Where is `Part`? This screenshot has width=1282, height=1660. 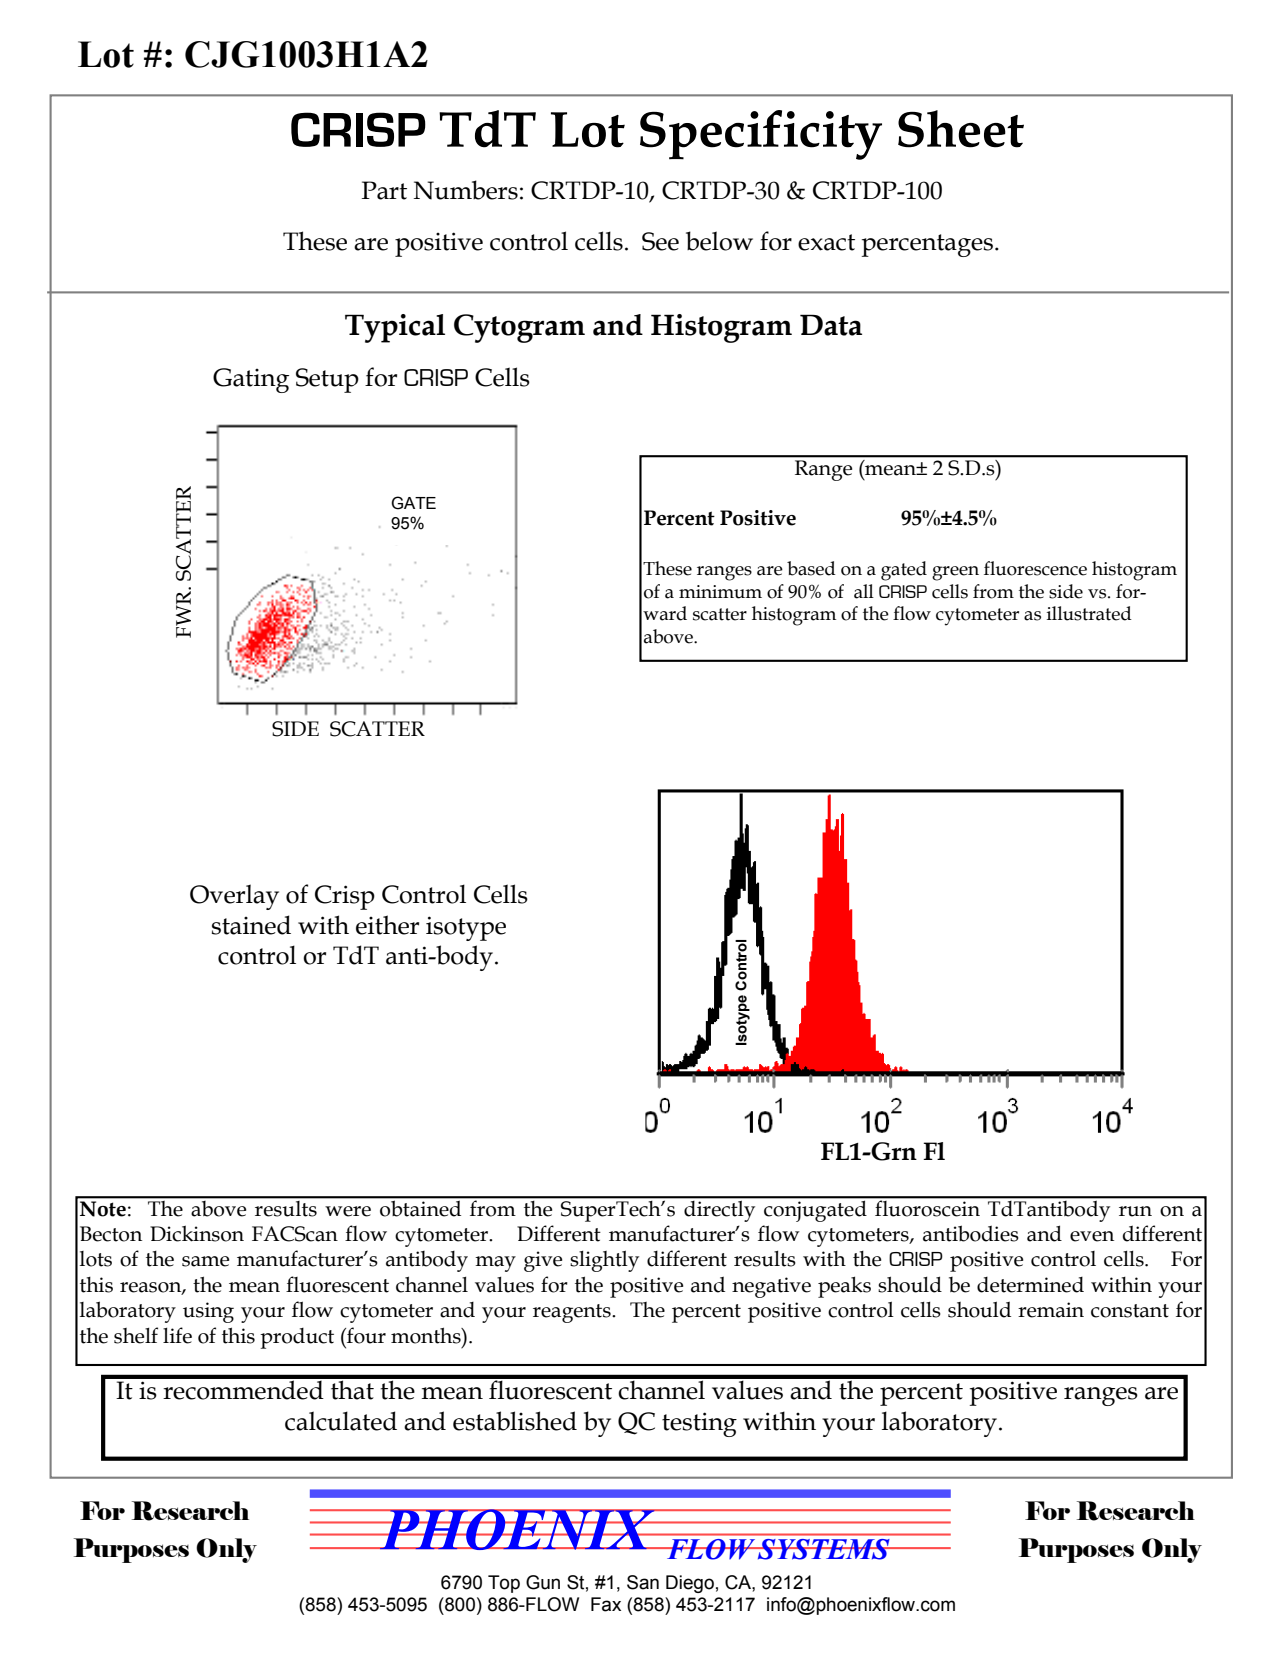 Part is located at coordinates (384, 190).
